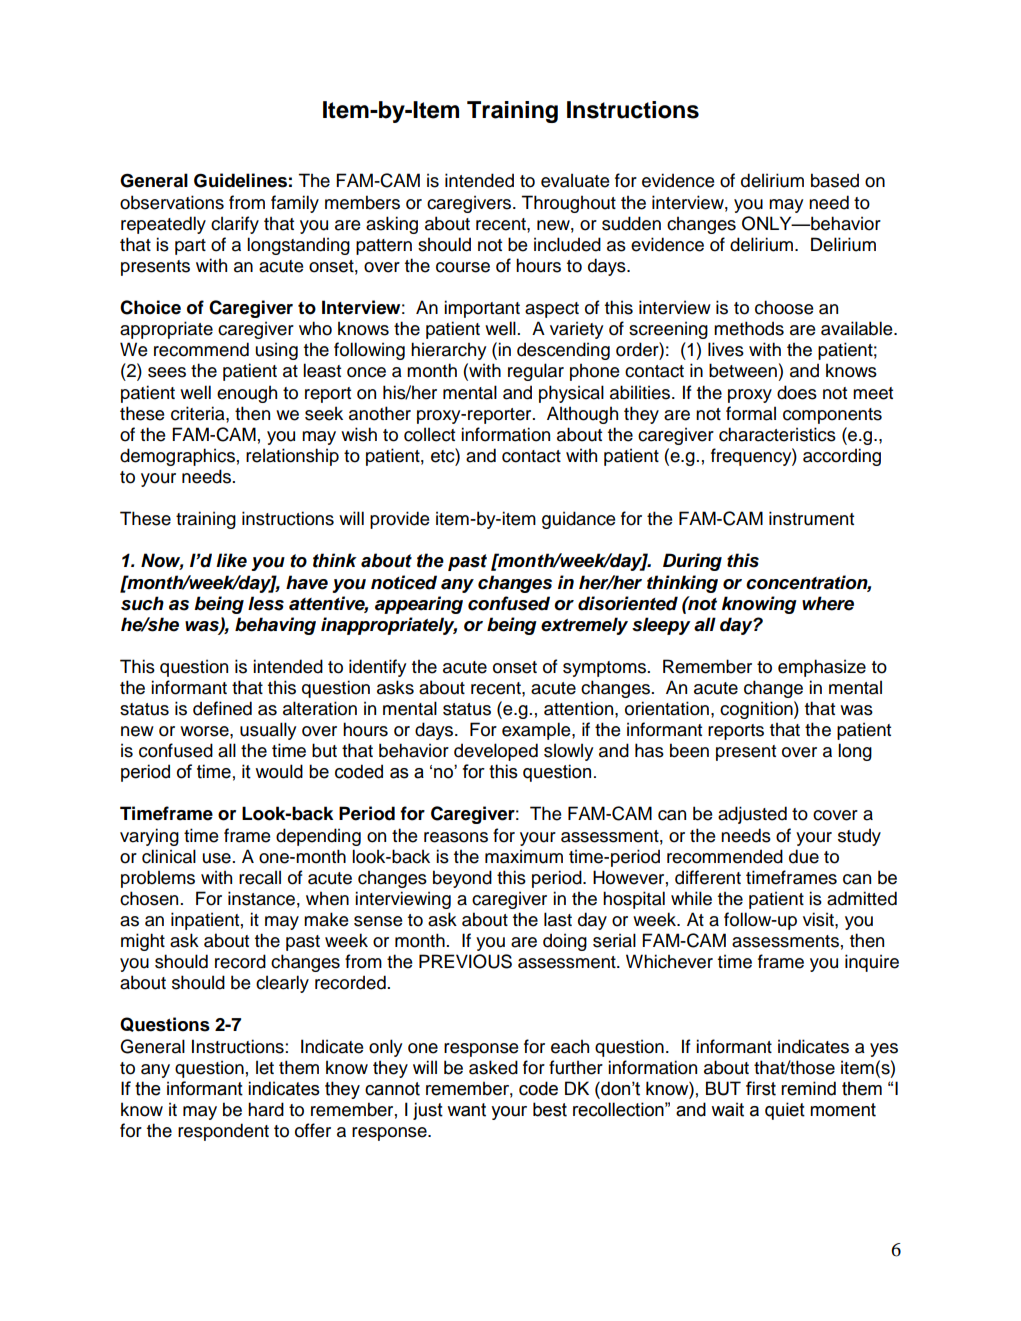 Image resolution: width=1021 pixels, height=1321 pixels. What do you see at coordinates (235, 225) in the page?
I see `clarify` at bounding box center [235, 225].
